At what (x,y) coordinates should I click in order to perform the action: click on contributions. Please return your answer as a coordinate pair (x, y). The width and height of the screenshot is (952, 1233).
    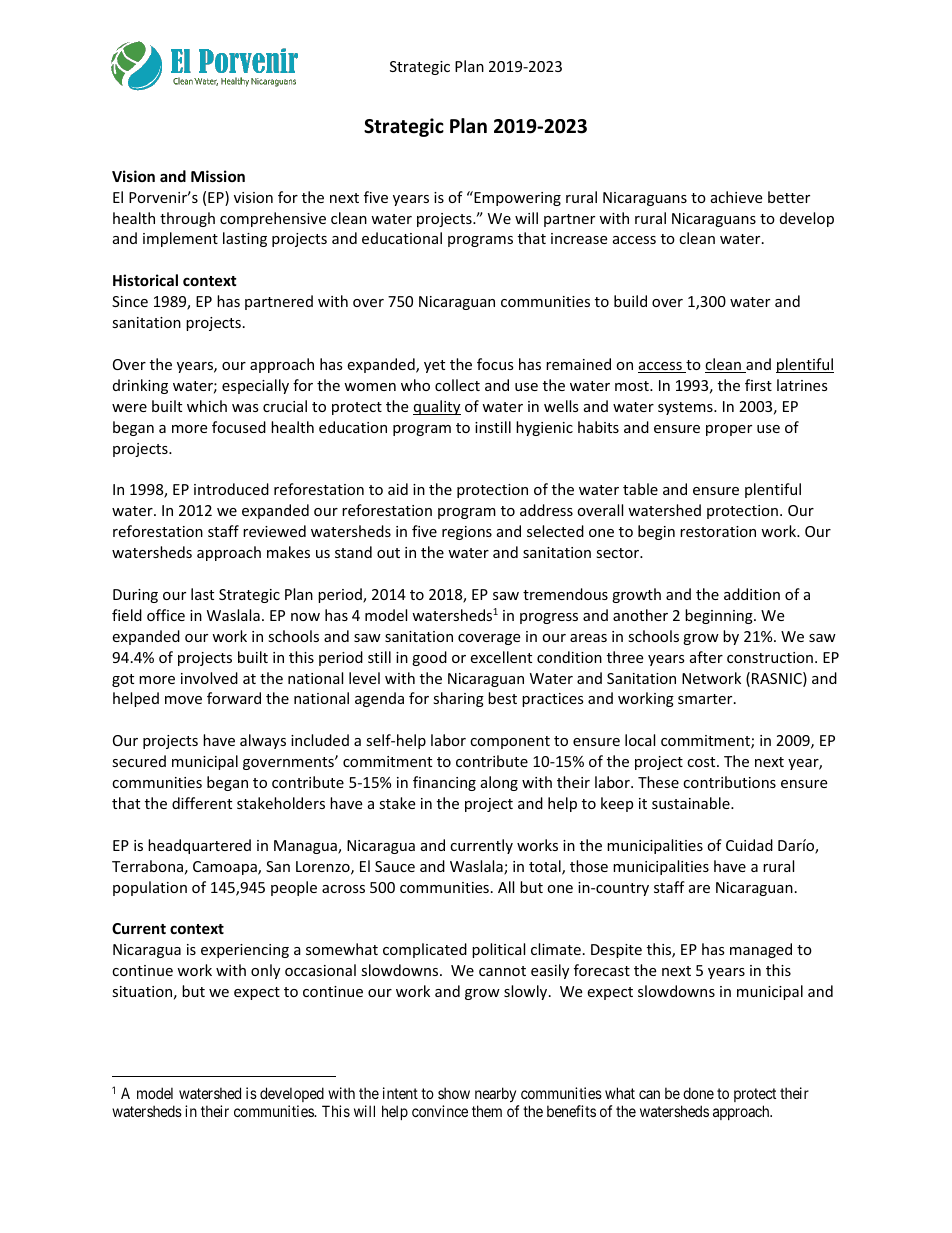
    Looking at the image, I should click on (729, 782).
